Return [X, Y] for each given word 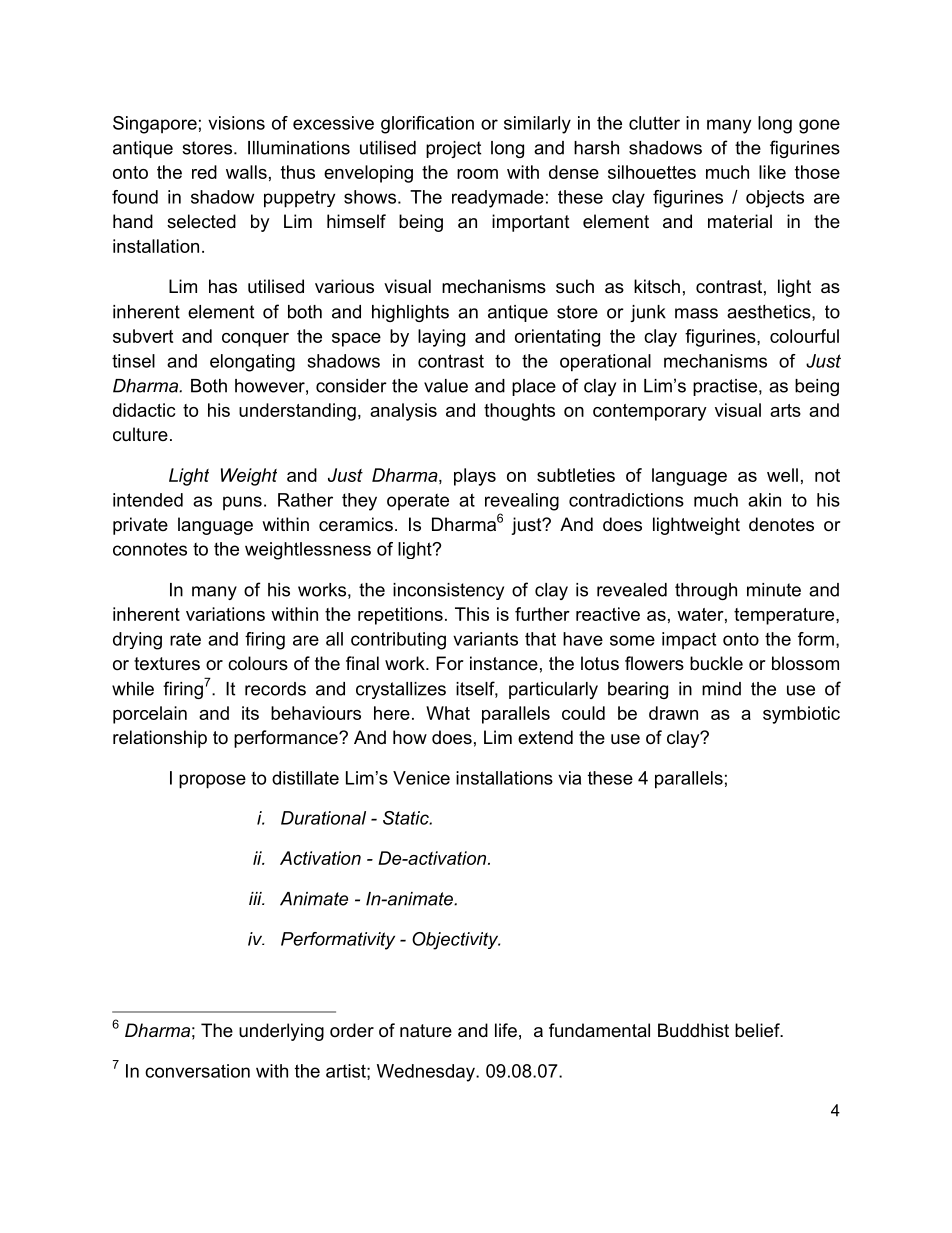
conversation [197, 1071]
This [472, 614]
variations [225, 614]
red [204, 172]
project [453, 149]
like [772, 172]
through [706, 591]
